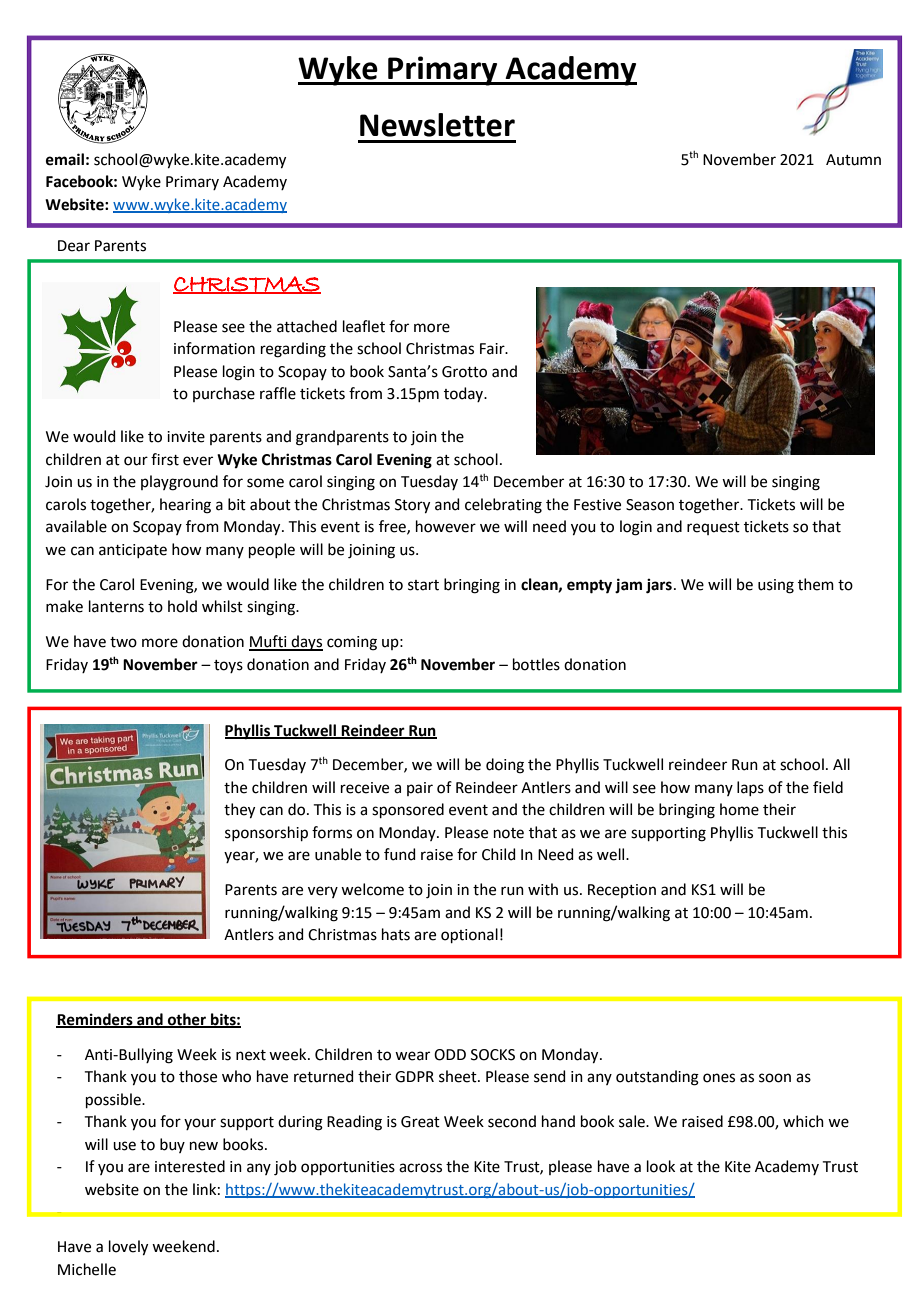 The width and height of the screenshot is (924, 1308). Describe the element at coordinates (713, 528) in the screenshot. I see `request` at that location.
